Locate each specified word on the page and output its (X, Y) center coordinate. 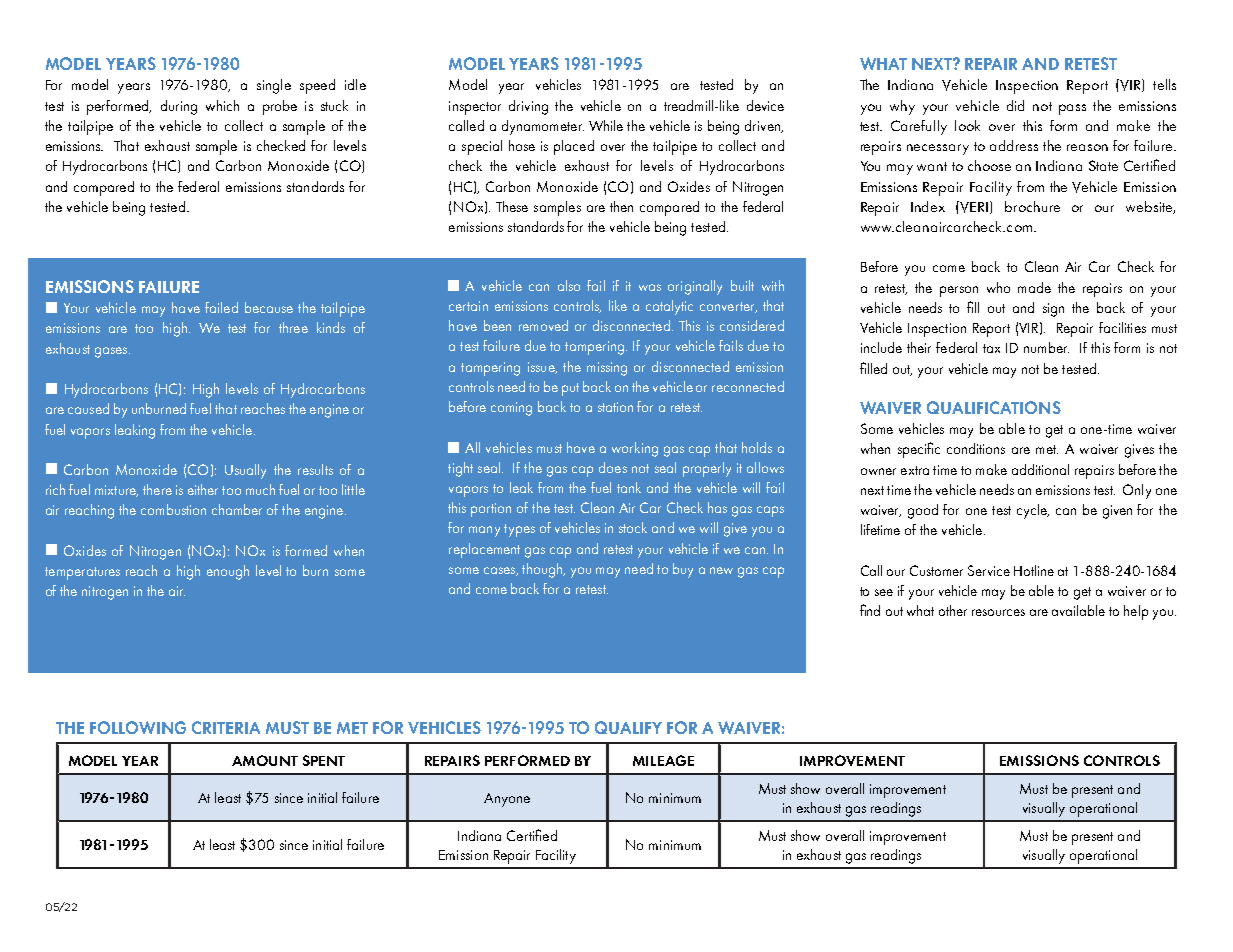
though (543, 570)
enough (228, 572)
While (606, 125)
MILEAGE (663, 760)
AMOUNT (265, 760)
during (179, 107)
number (1046, 347)
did (1015, 105)
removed (543, 325)
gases (112, 352)
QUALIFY (628, 727)
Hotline (1034, 570)
